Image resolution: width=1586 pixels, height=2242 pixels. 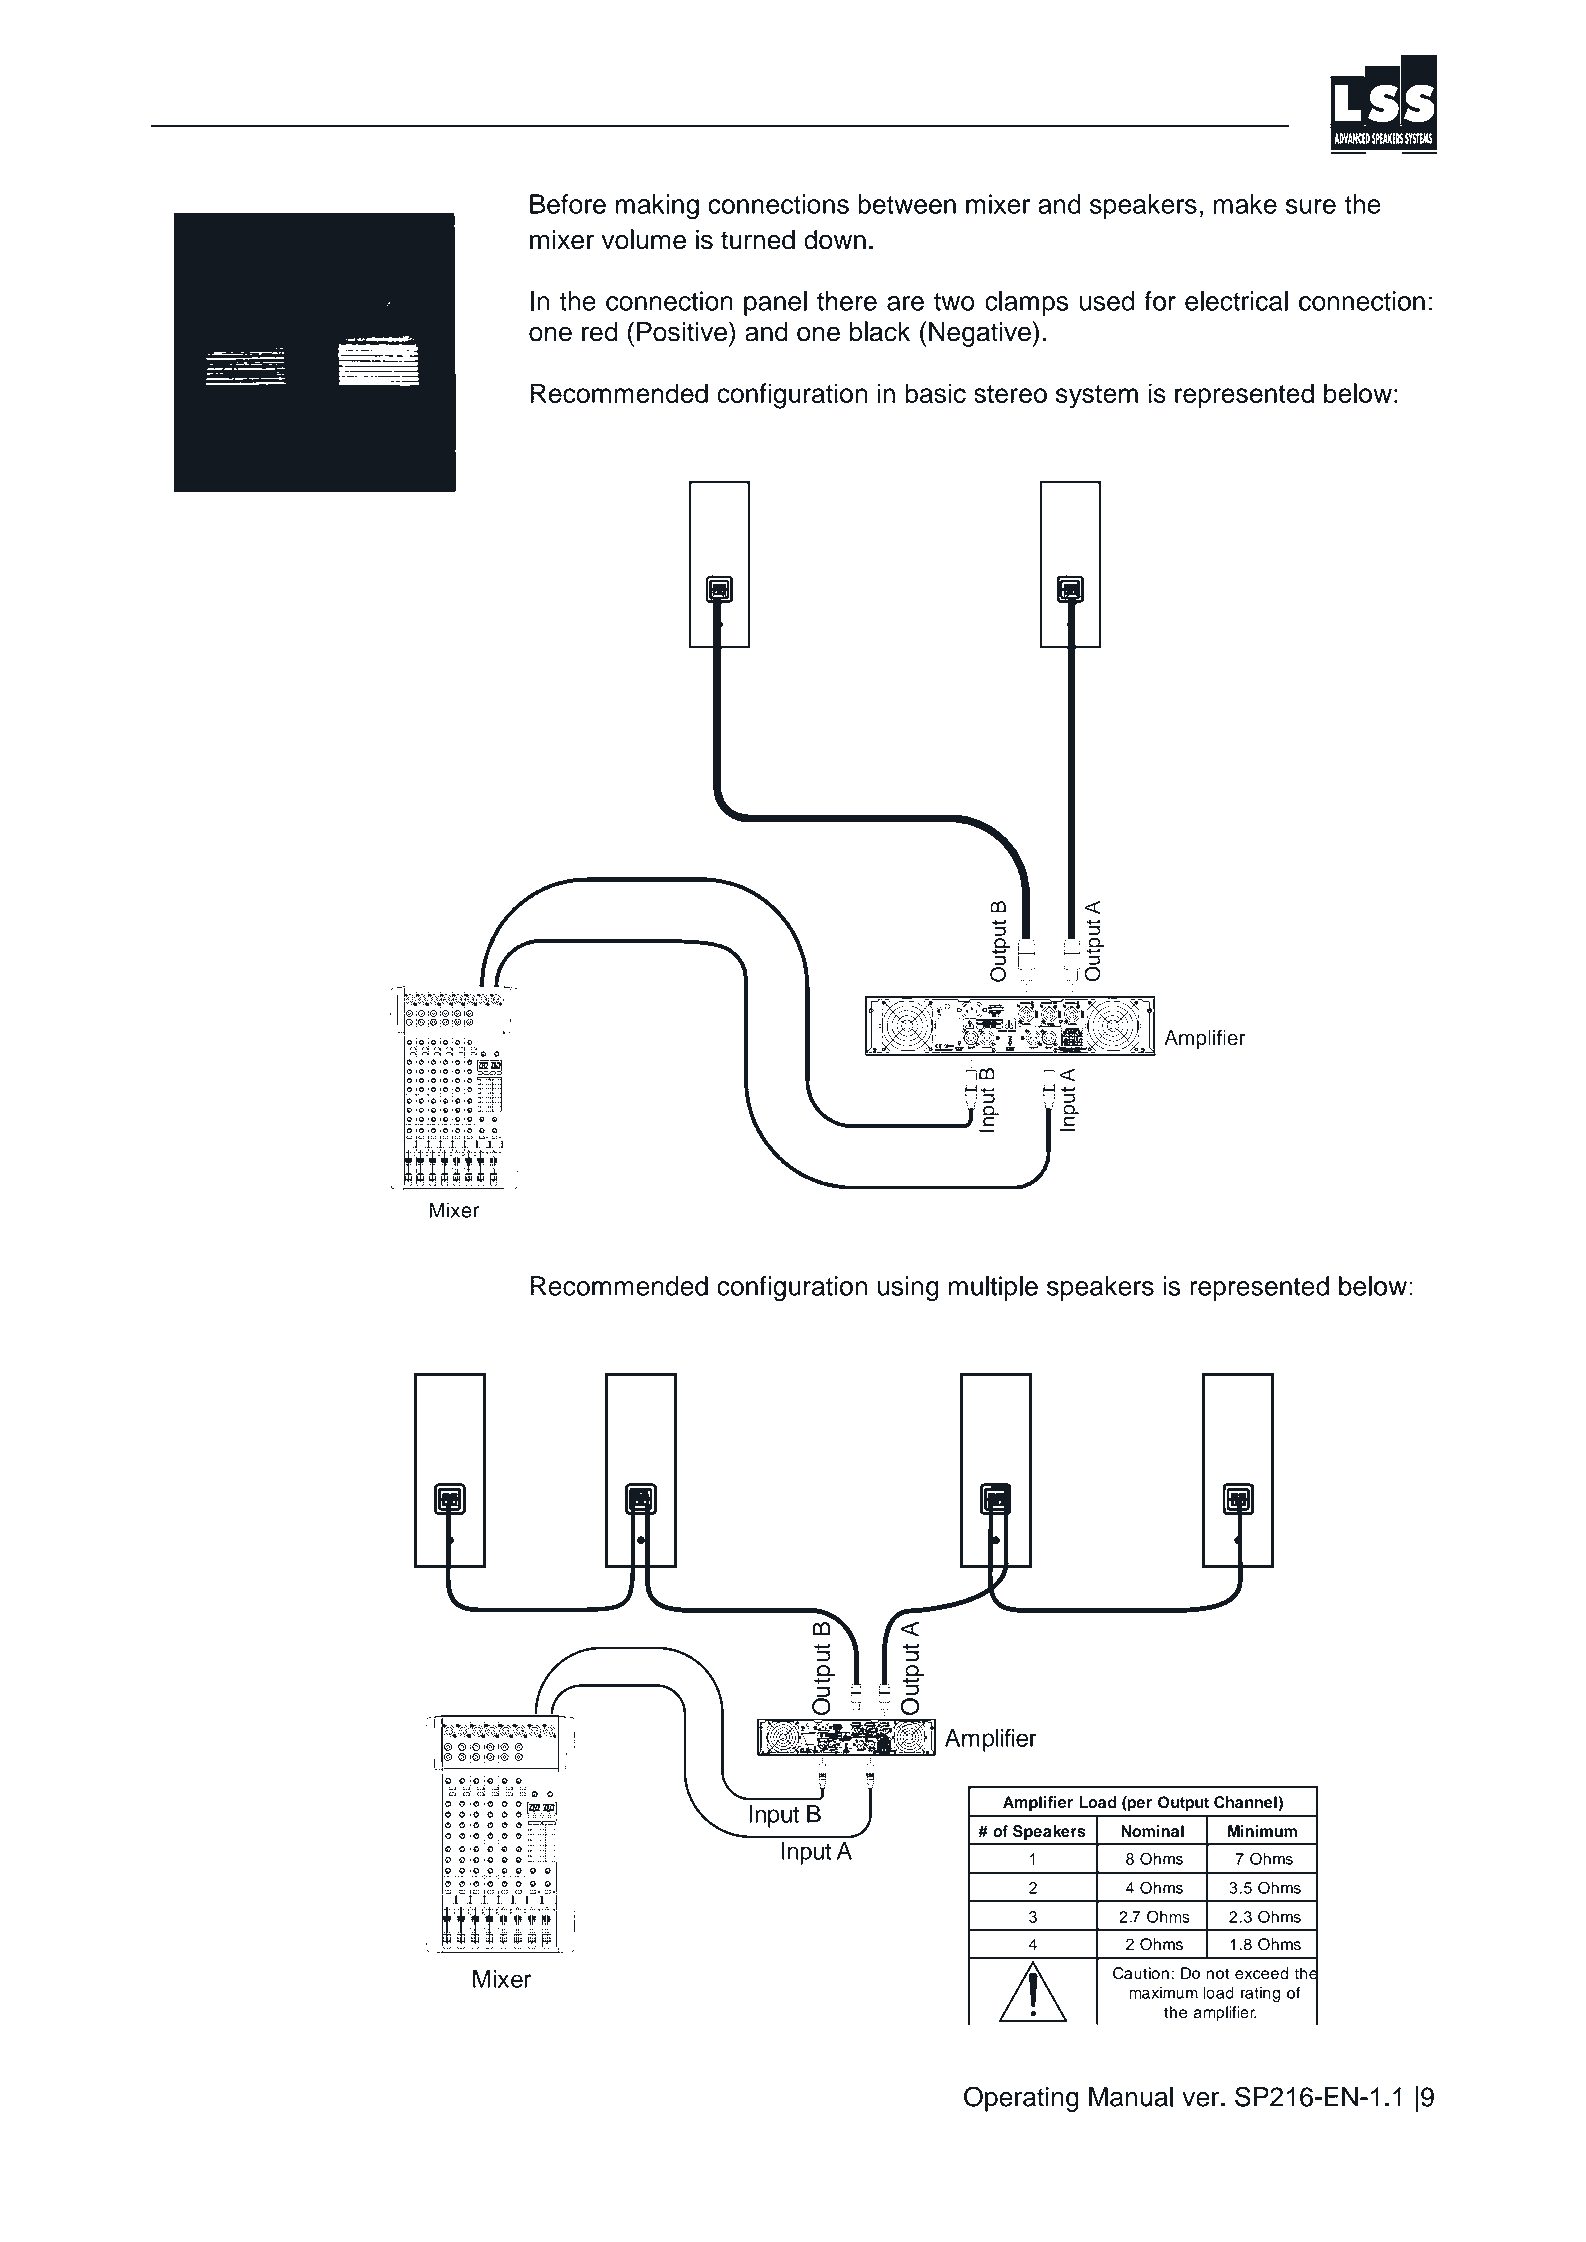 I want to click on volume, so click(x=643, y=239).
